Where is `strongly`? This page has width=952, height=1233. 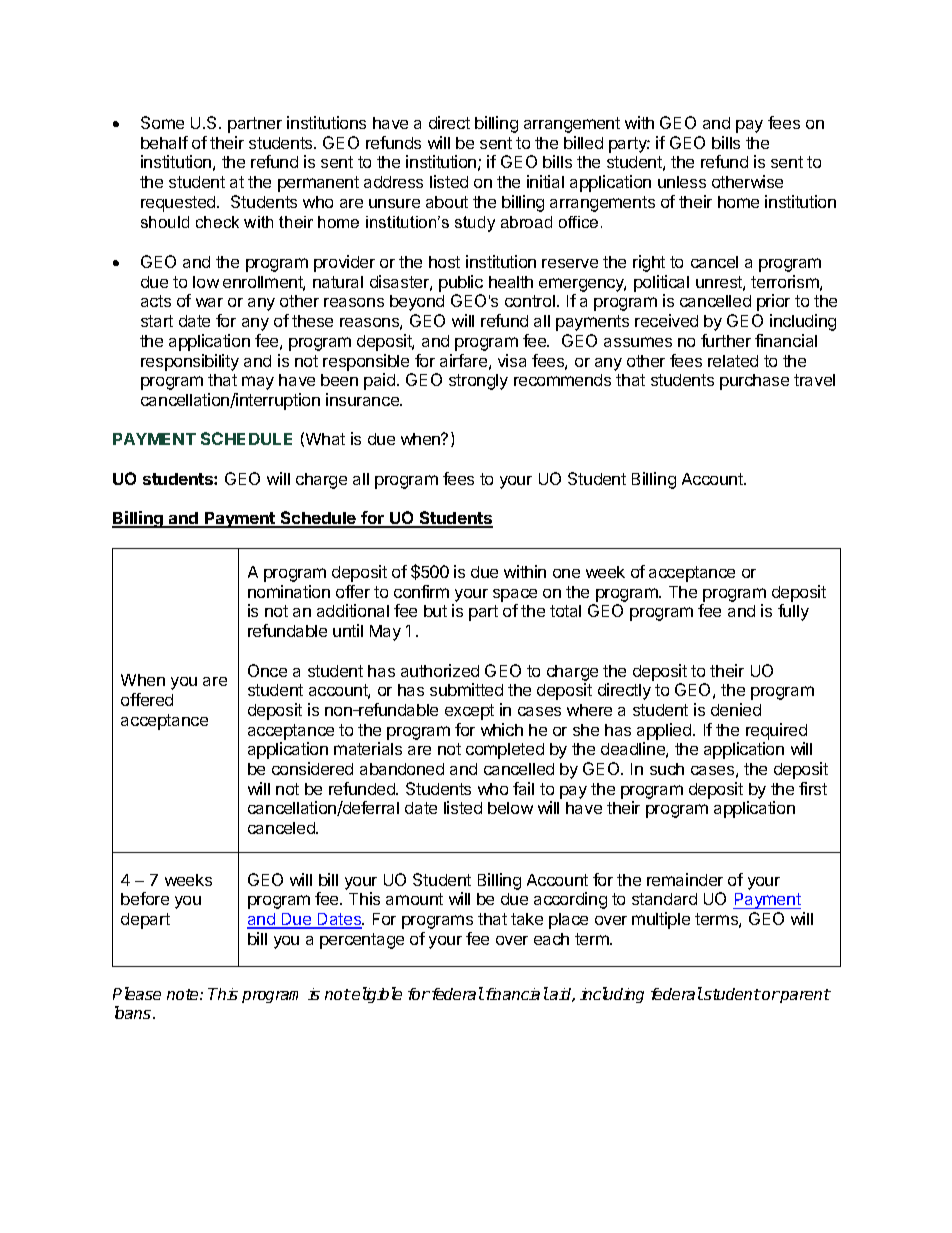 strongly is located at coordinates (478, 382).
